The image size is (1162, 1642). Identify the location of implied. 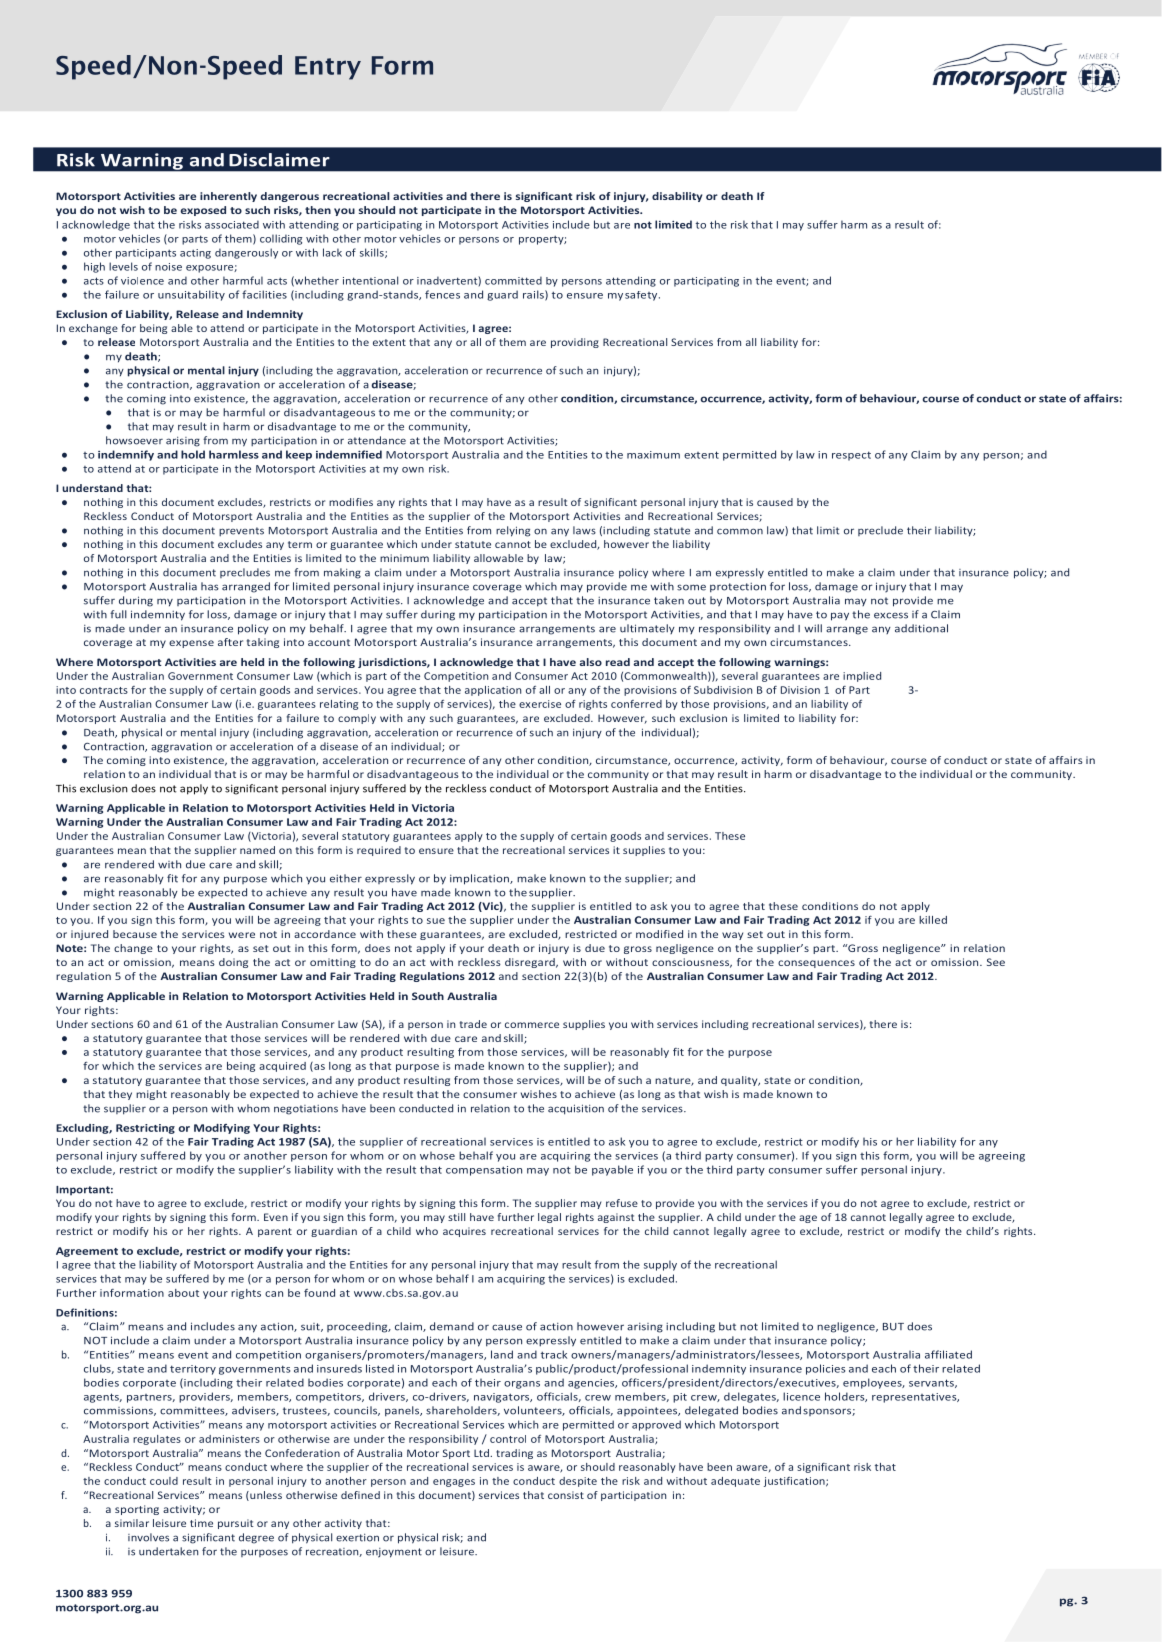
(862, 677).
